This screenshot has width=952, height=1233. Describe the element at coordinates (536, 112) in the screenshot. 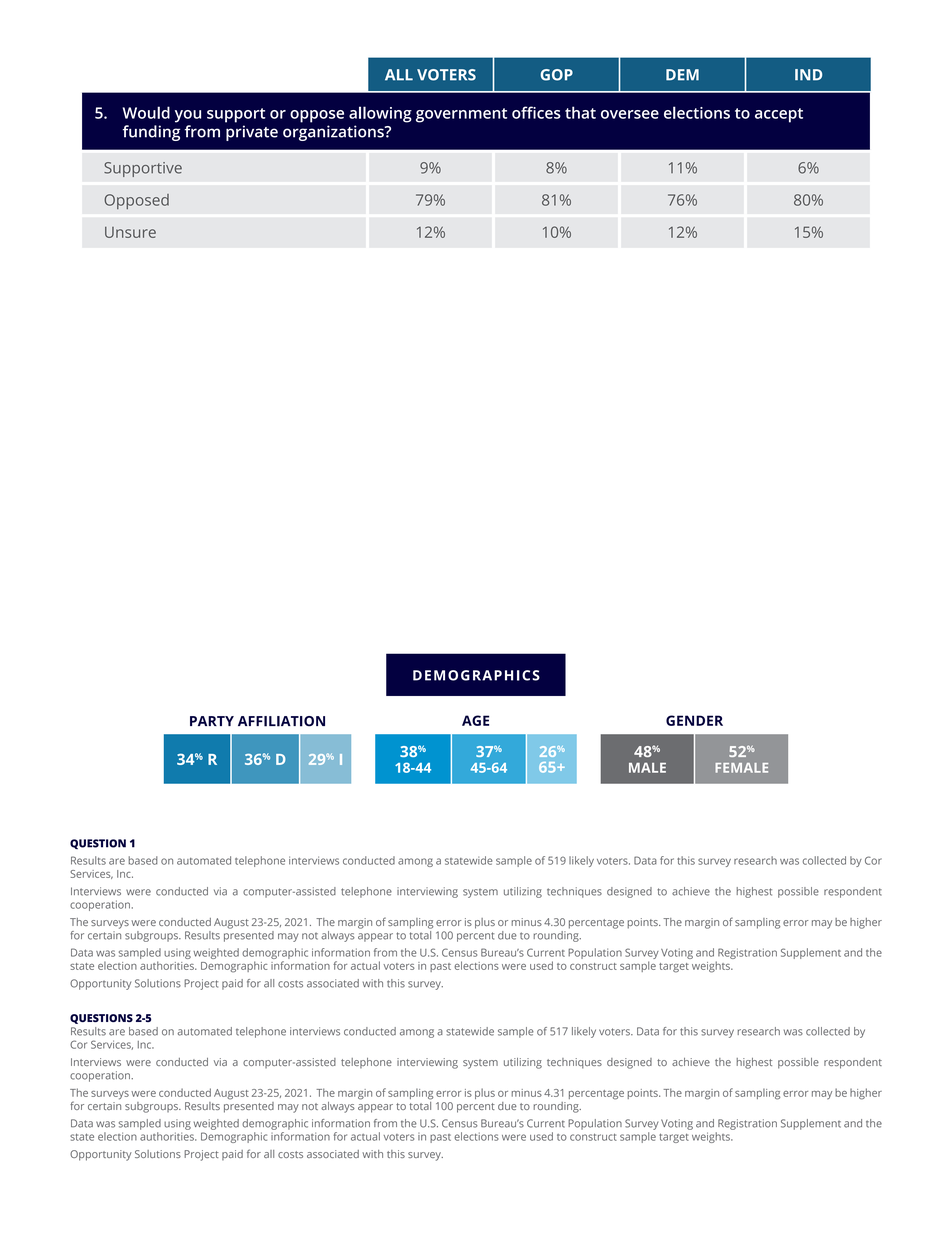

I see `offices` at that location.
